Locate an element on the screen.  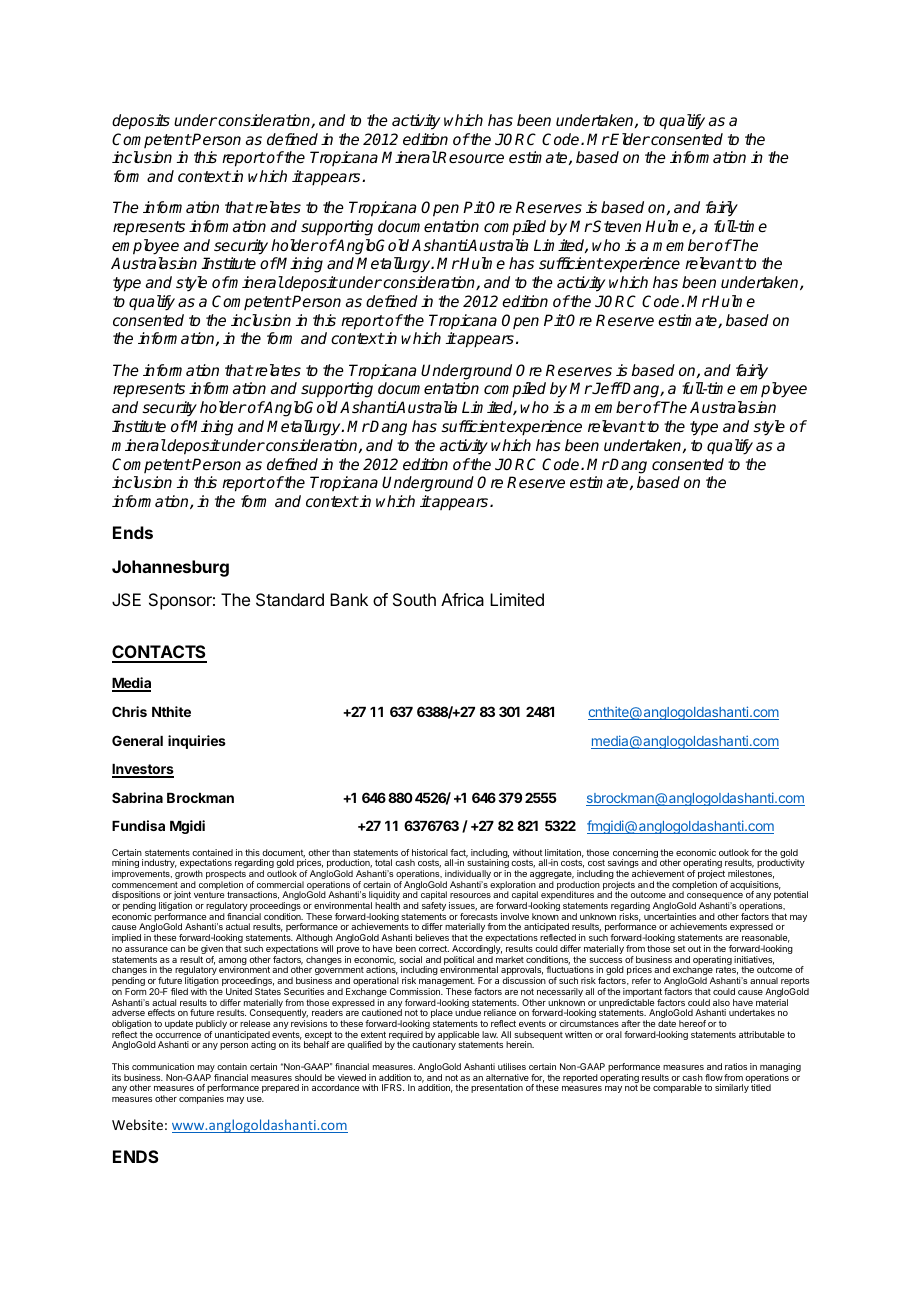
cautionary is located at coordinates (434, 1045).
